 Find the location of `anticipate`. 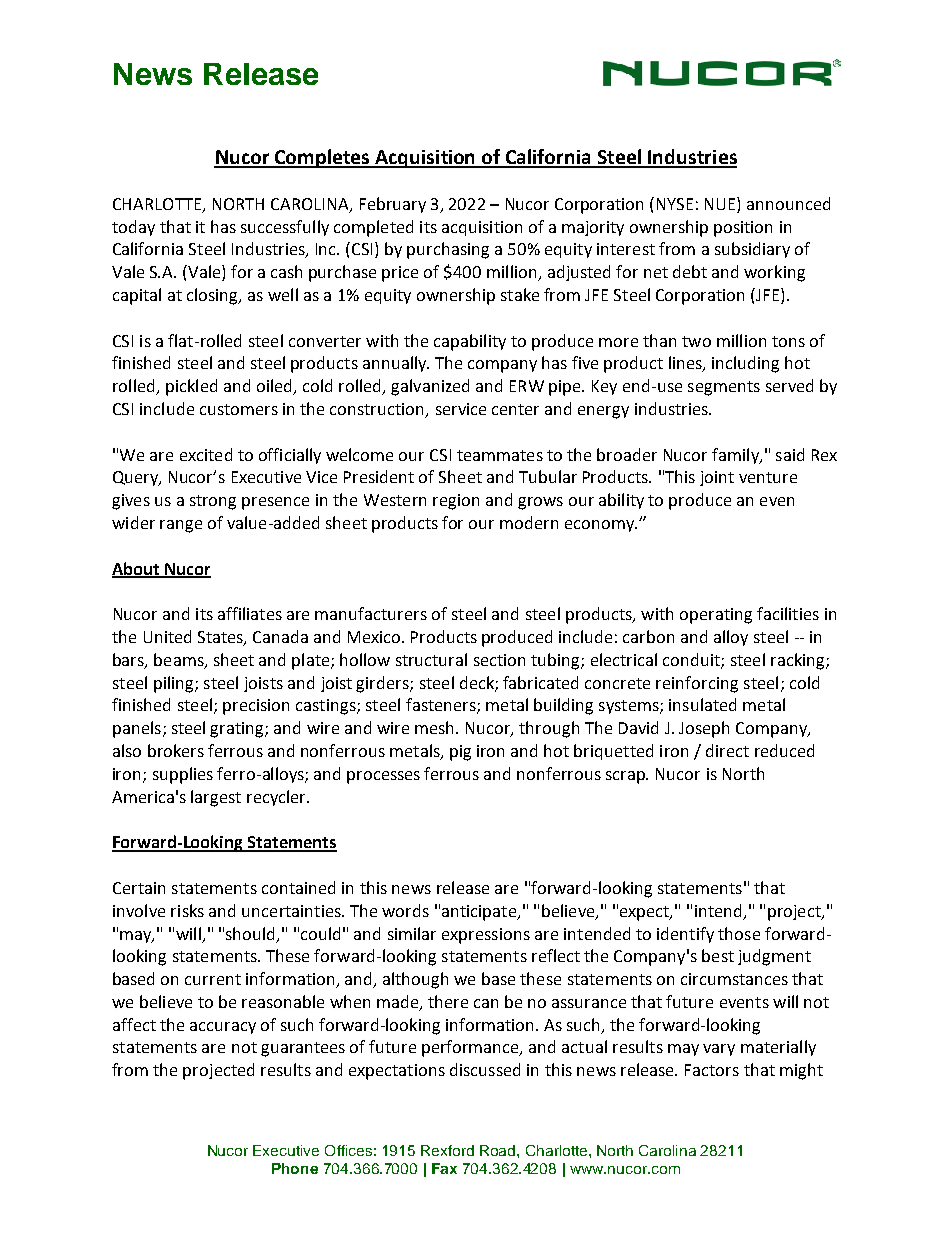

anticipate is located at coordinates (480, 913).
